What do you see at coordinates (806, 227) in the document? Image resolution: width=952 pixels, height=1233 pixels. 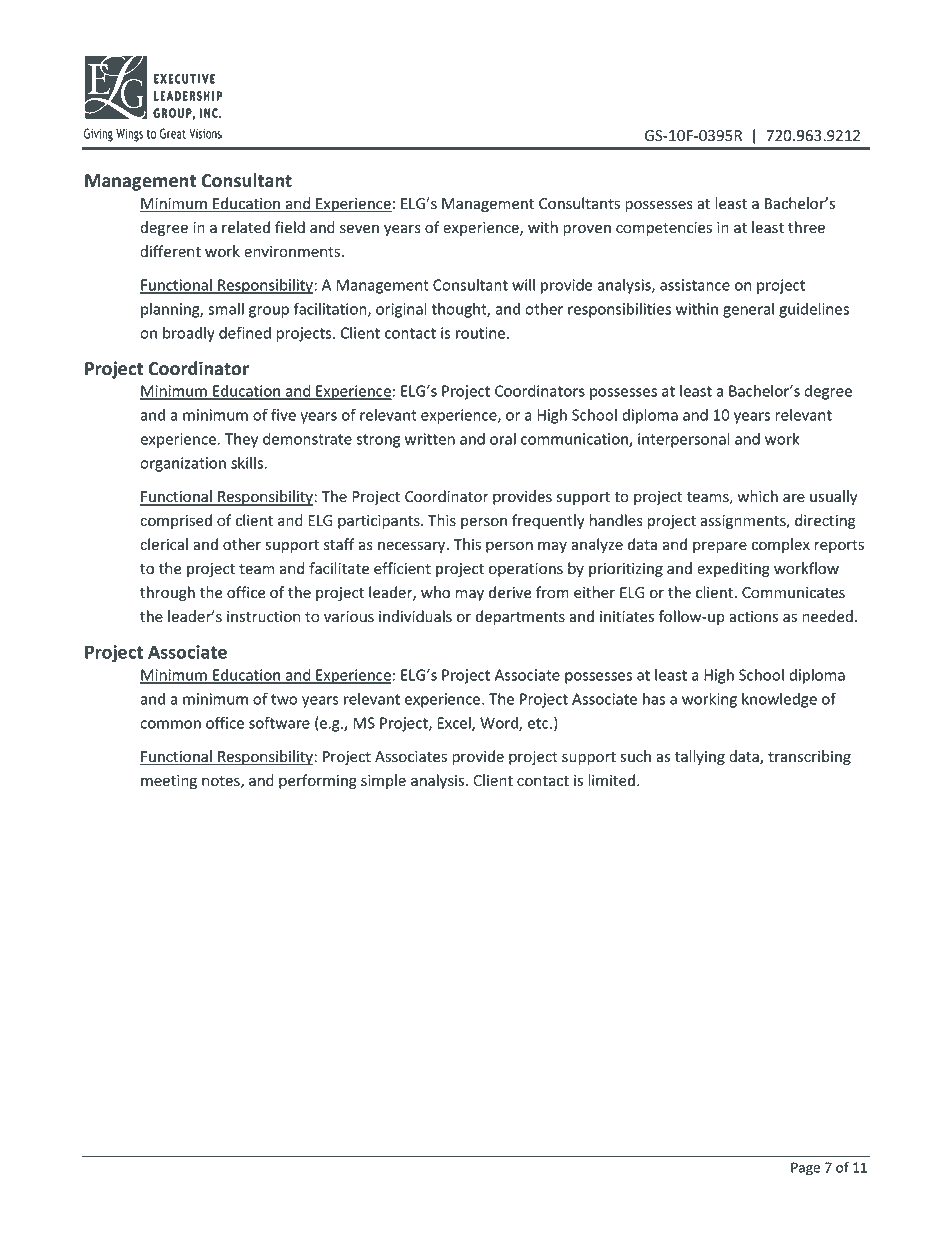 I see `three` at bounding box center [806, 227].
